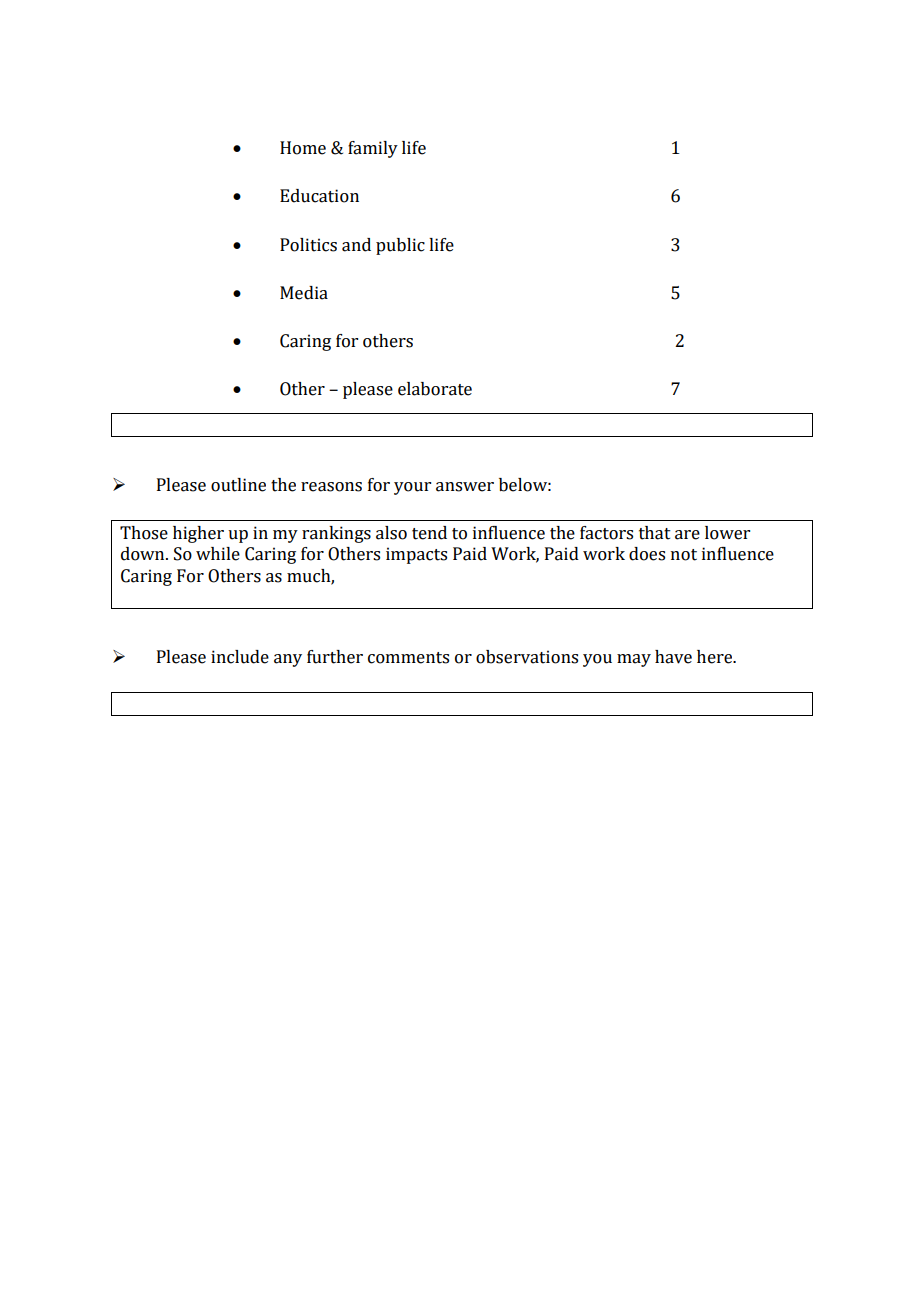  What do you see at coordinates (408, 658) in the screenshot?
I see `comments` at bounding box center [408, 658].
